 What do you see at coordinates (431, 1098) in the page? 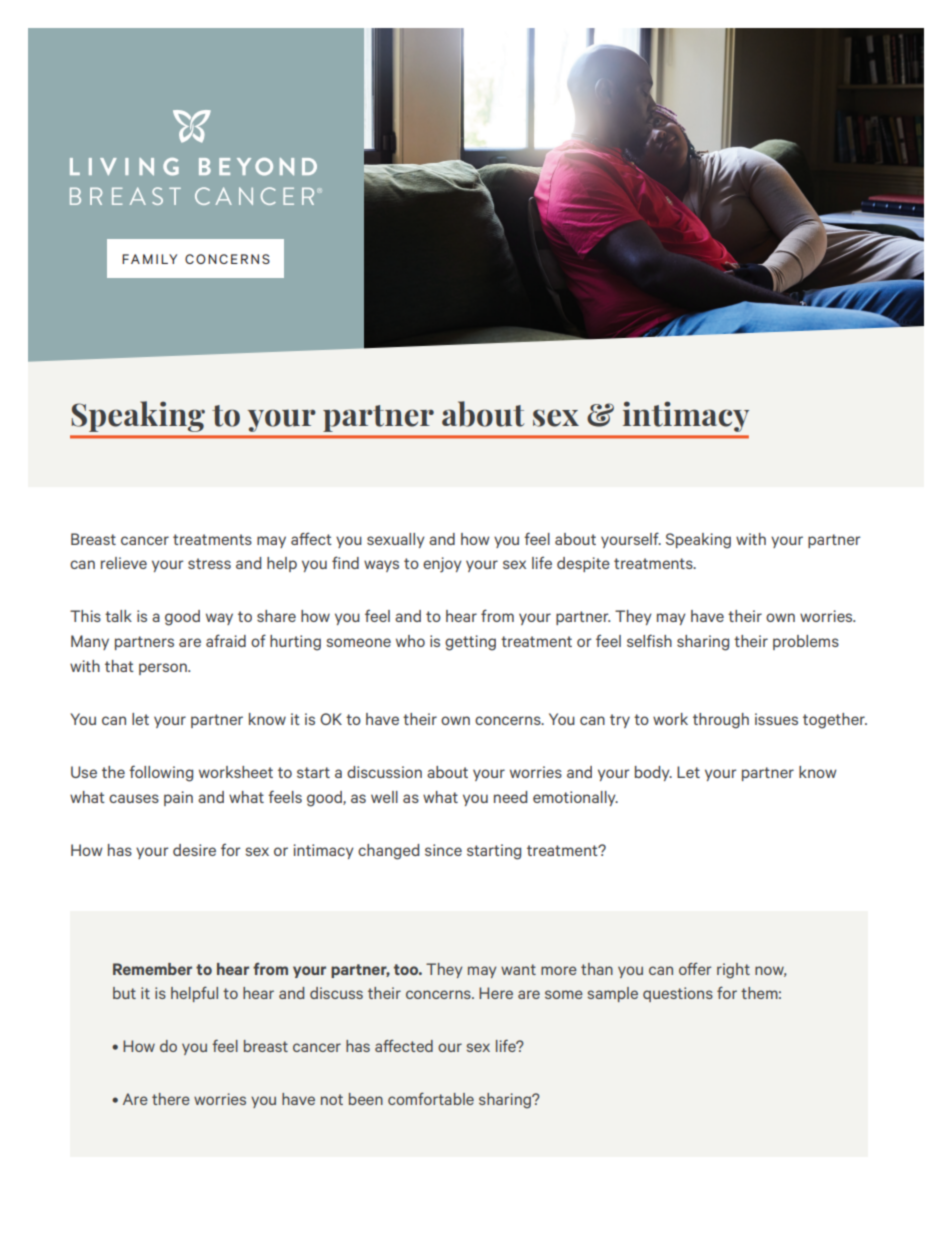
I see `comfortable` at bounding box center [431, 1098].
